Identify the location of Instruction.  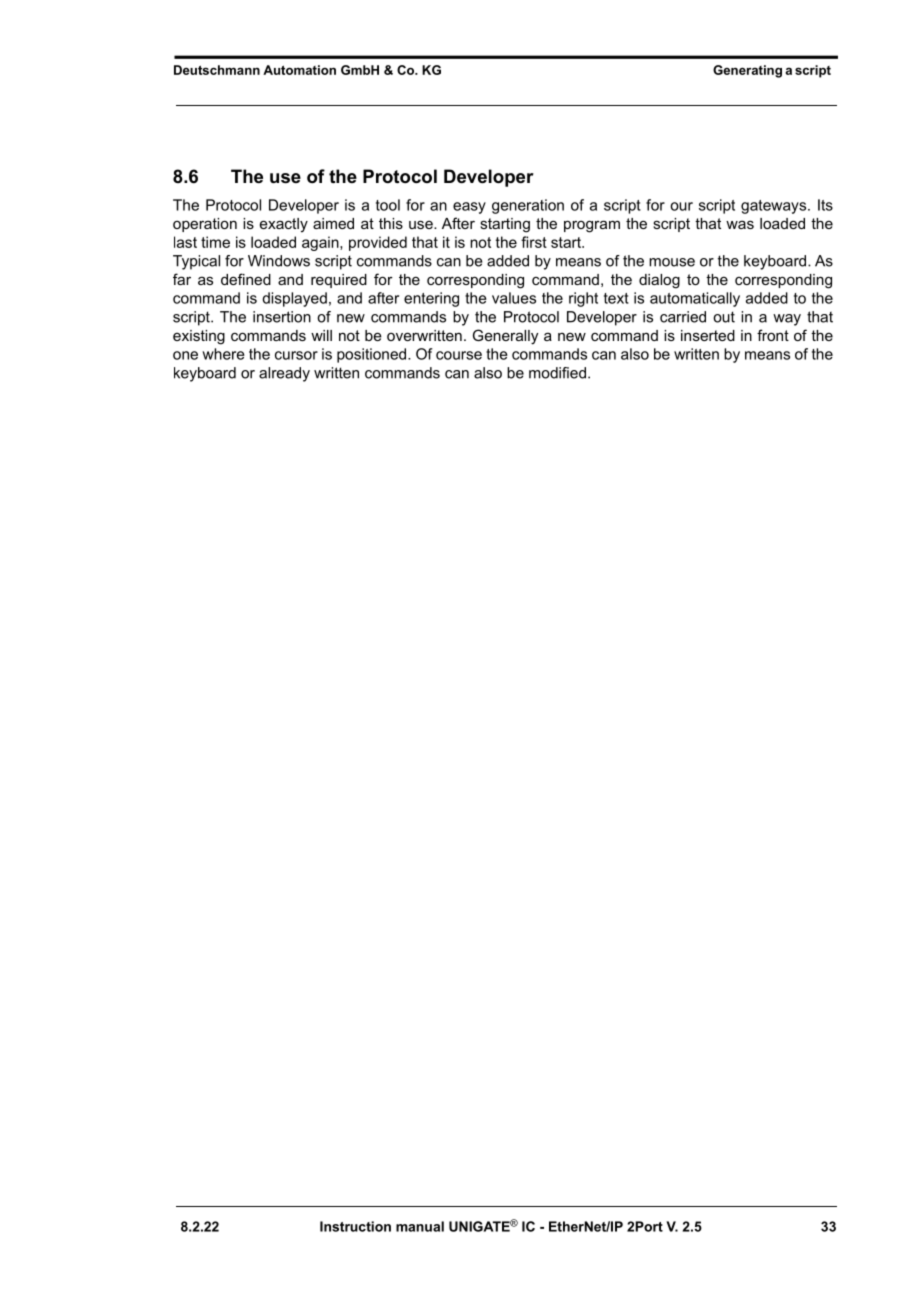
(355, 1226).
